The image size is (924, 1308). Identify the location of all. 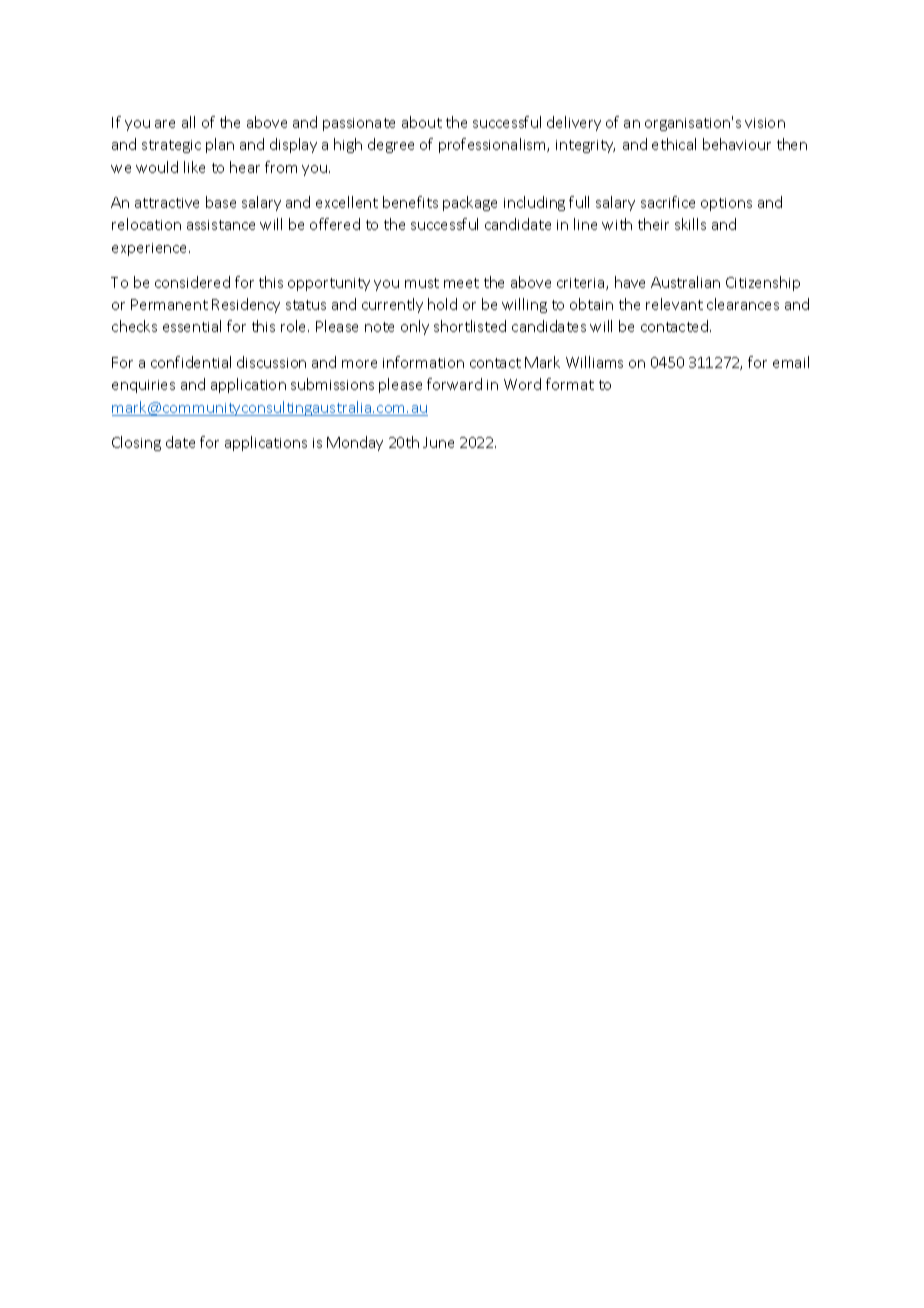
(188, 122).
